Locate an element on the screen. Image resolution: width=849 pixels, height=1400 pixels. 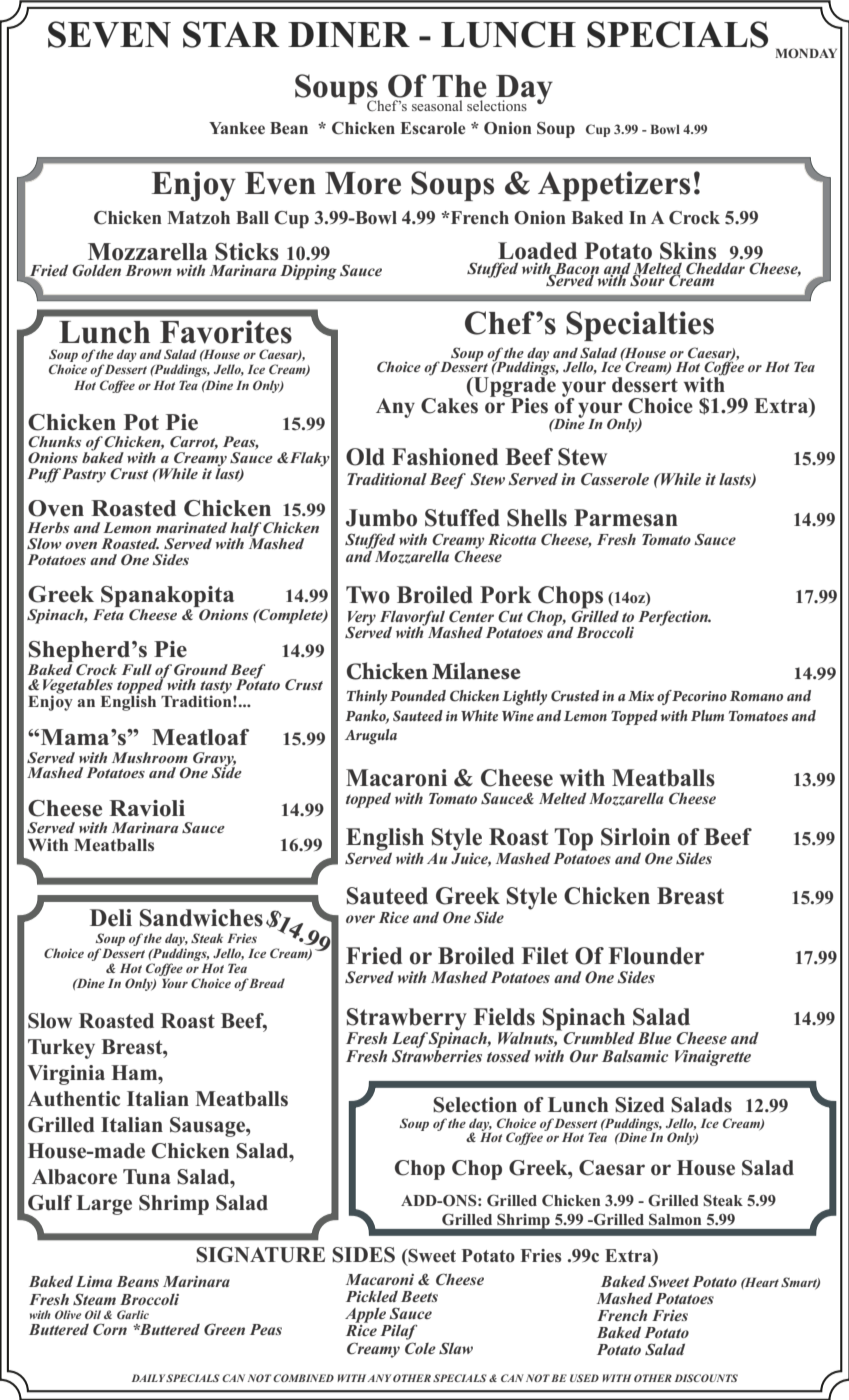
STAR is located at coordinates (231, 34).
